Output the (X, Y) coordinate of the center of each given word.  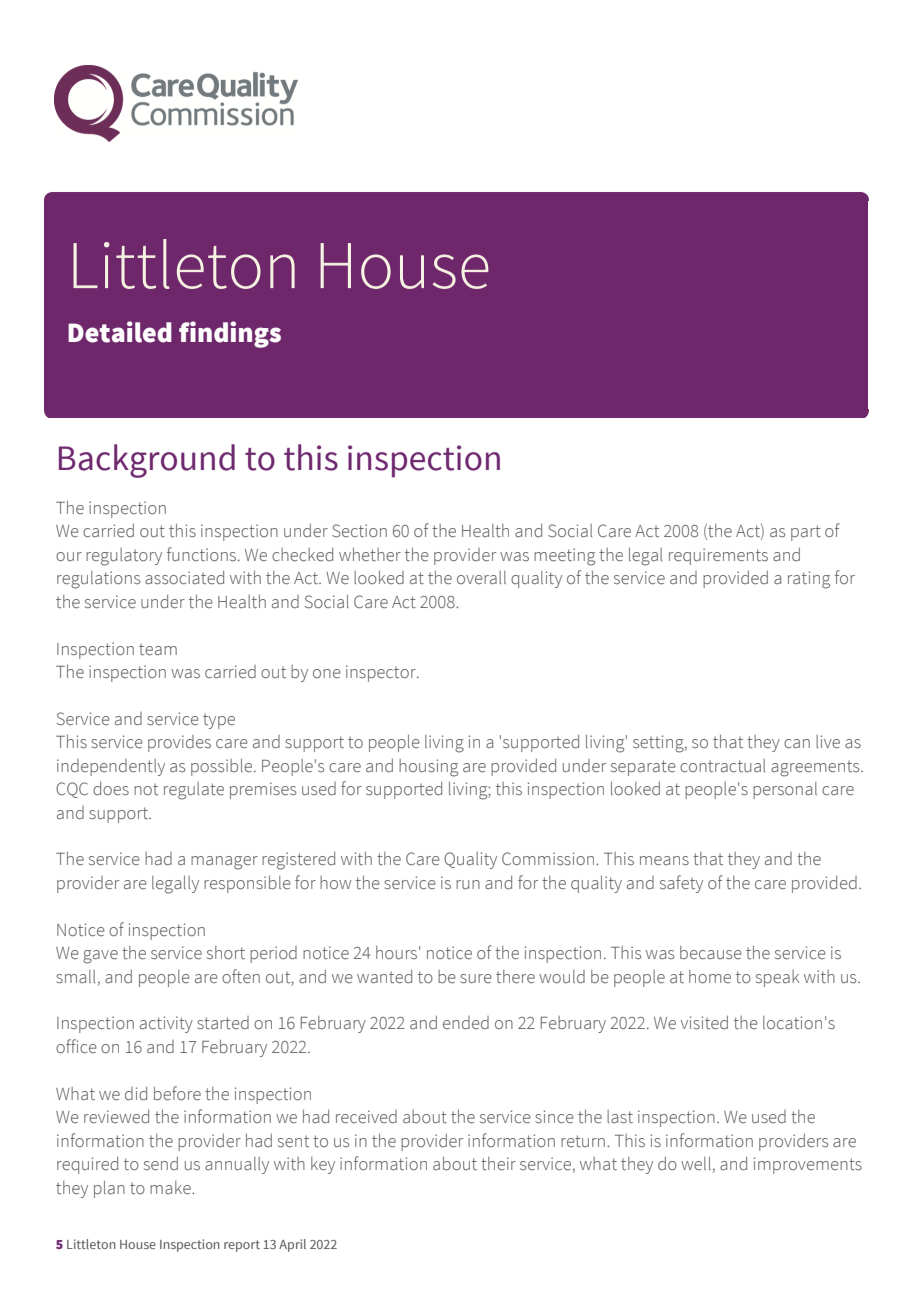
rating (809, 580)
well (696, 1163)
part (806, 533)
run (468, 884)
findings (230, 334)
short (226, 953)
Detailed (120, 332)
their (498, 1164)
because (711, 953)
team (158, 650)
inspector (382, 673)
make (171, 1188)
